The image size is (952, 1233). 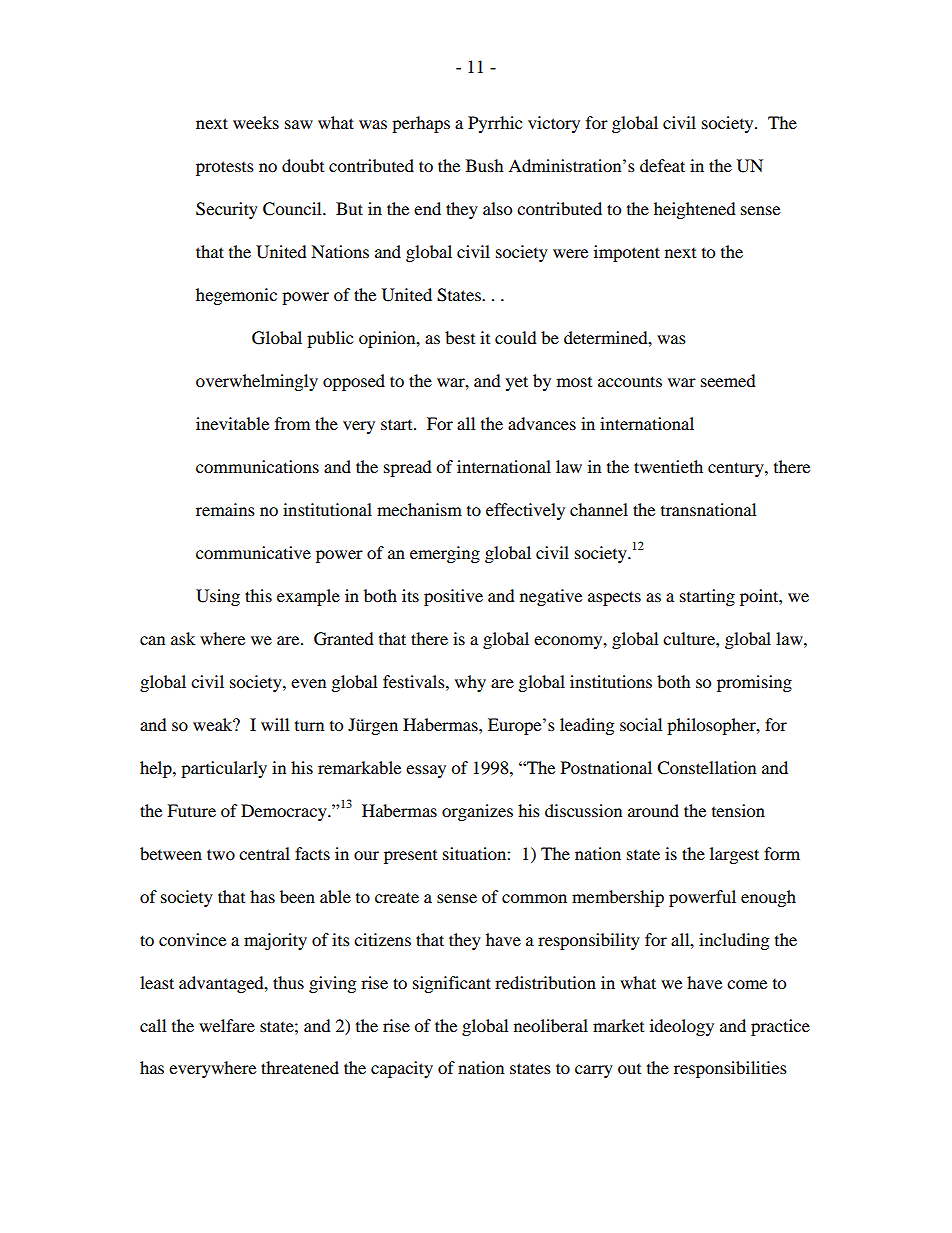 What do you see at coordinates (662, 165) in the screenshot?
I see `defeat` at bounding box center [662, 165].
